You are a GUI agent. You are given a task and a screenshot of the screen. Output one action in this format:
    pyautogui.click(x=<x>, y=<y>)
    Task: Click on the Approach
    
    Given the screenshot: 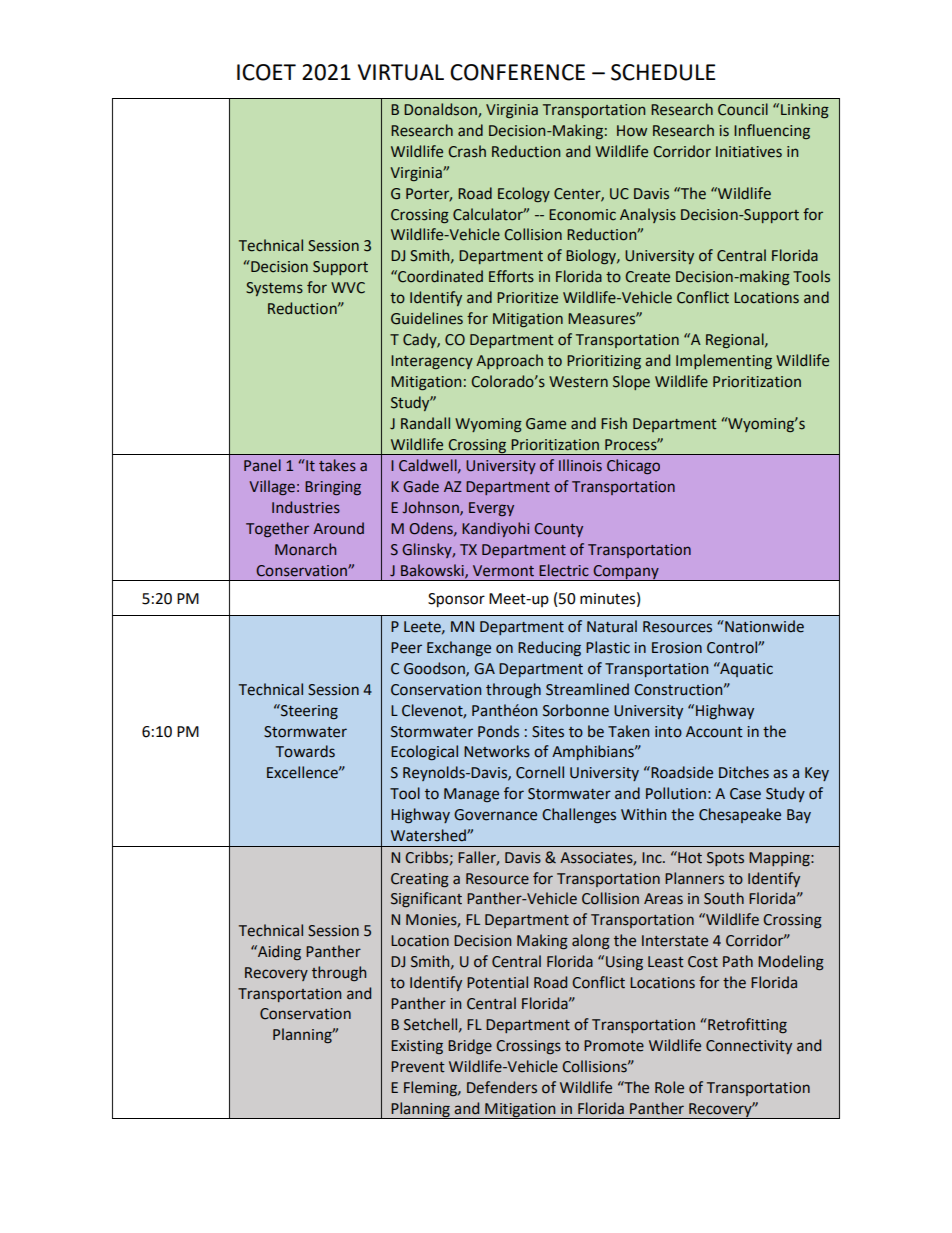 What is the action you would take?
    pyautogui.click(x=509, y=361)
